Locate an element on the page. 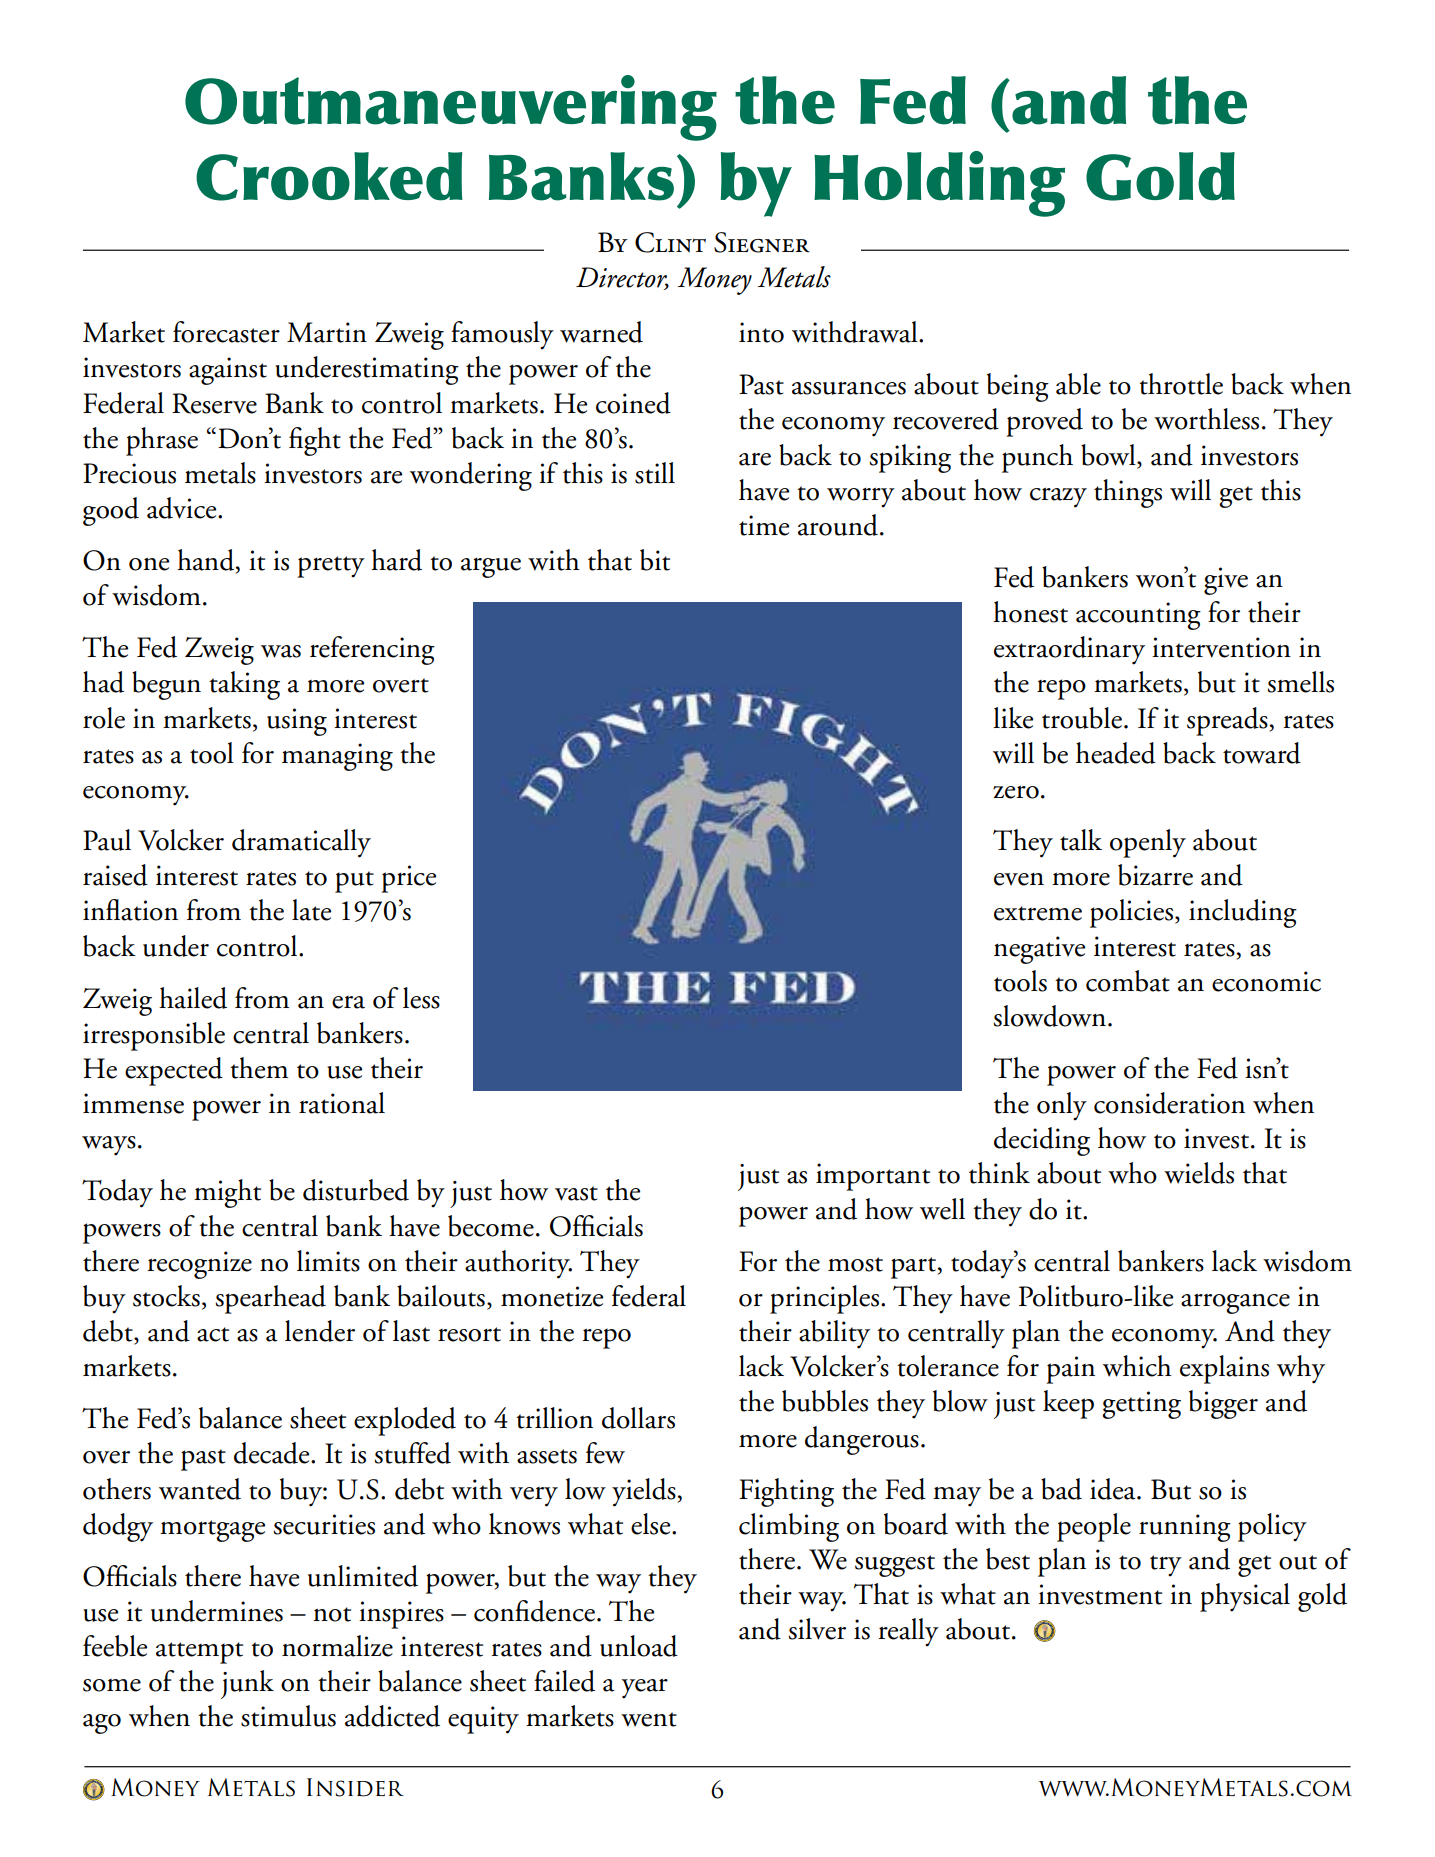 Image resolution: width=1435 pixels, height=1857 pixels. Holding is located at coordinates (939, 184).
